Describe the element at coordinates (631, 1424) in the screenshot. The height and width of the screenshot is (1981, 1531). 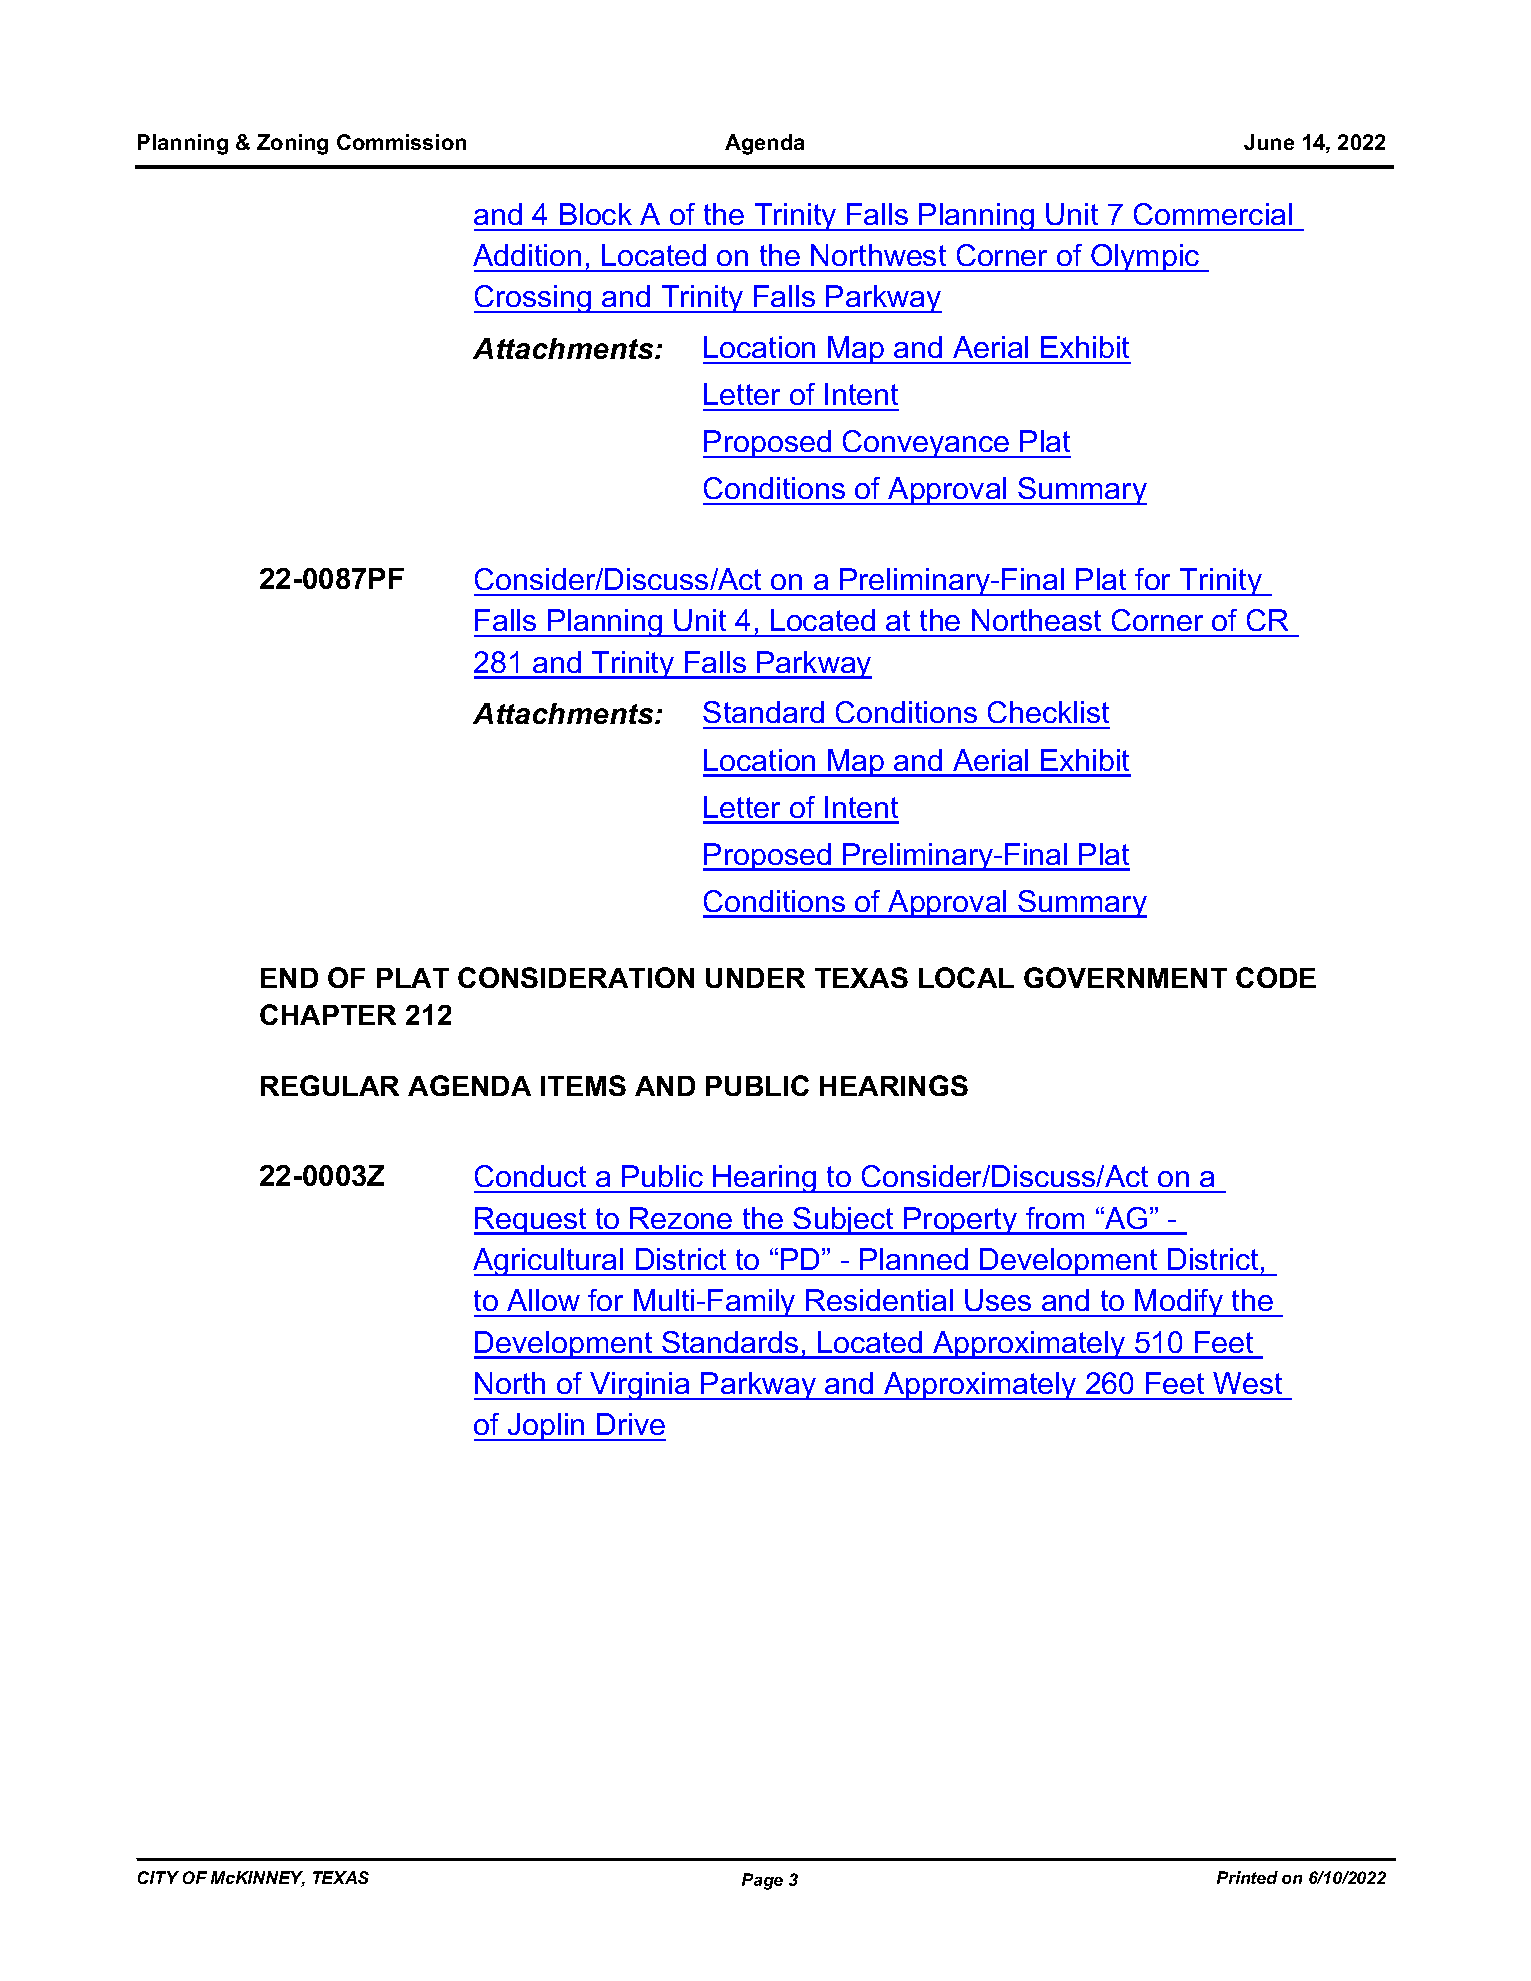
I see `Drive` at that location.
